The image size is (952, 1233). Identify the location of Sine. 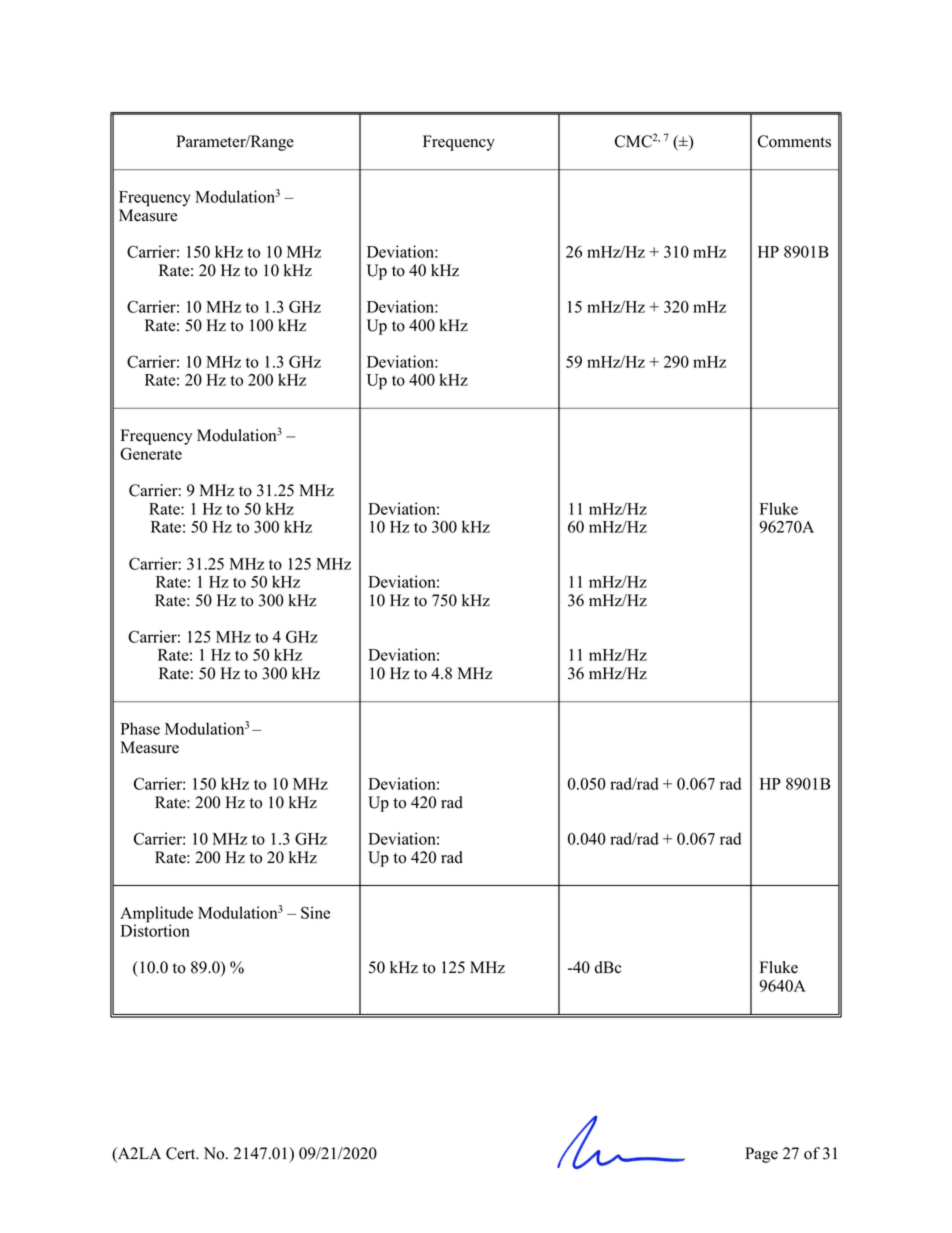
(315, 912).
